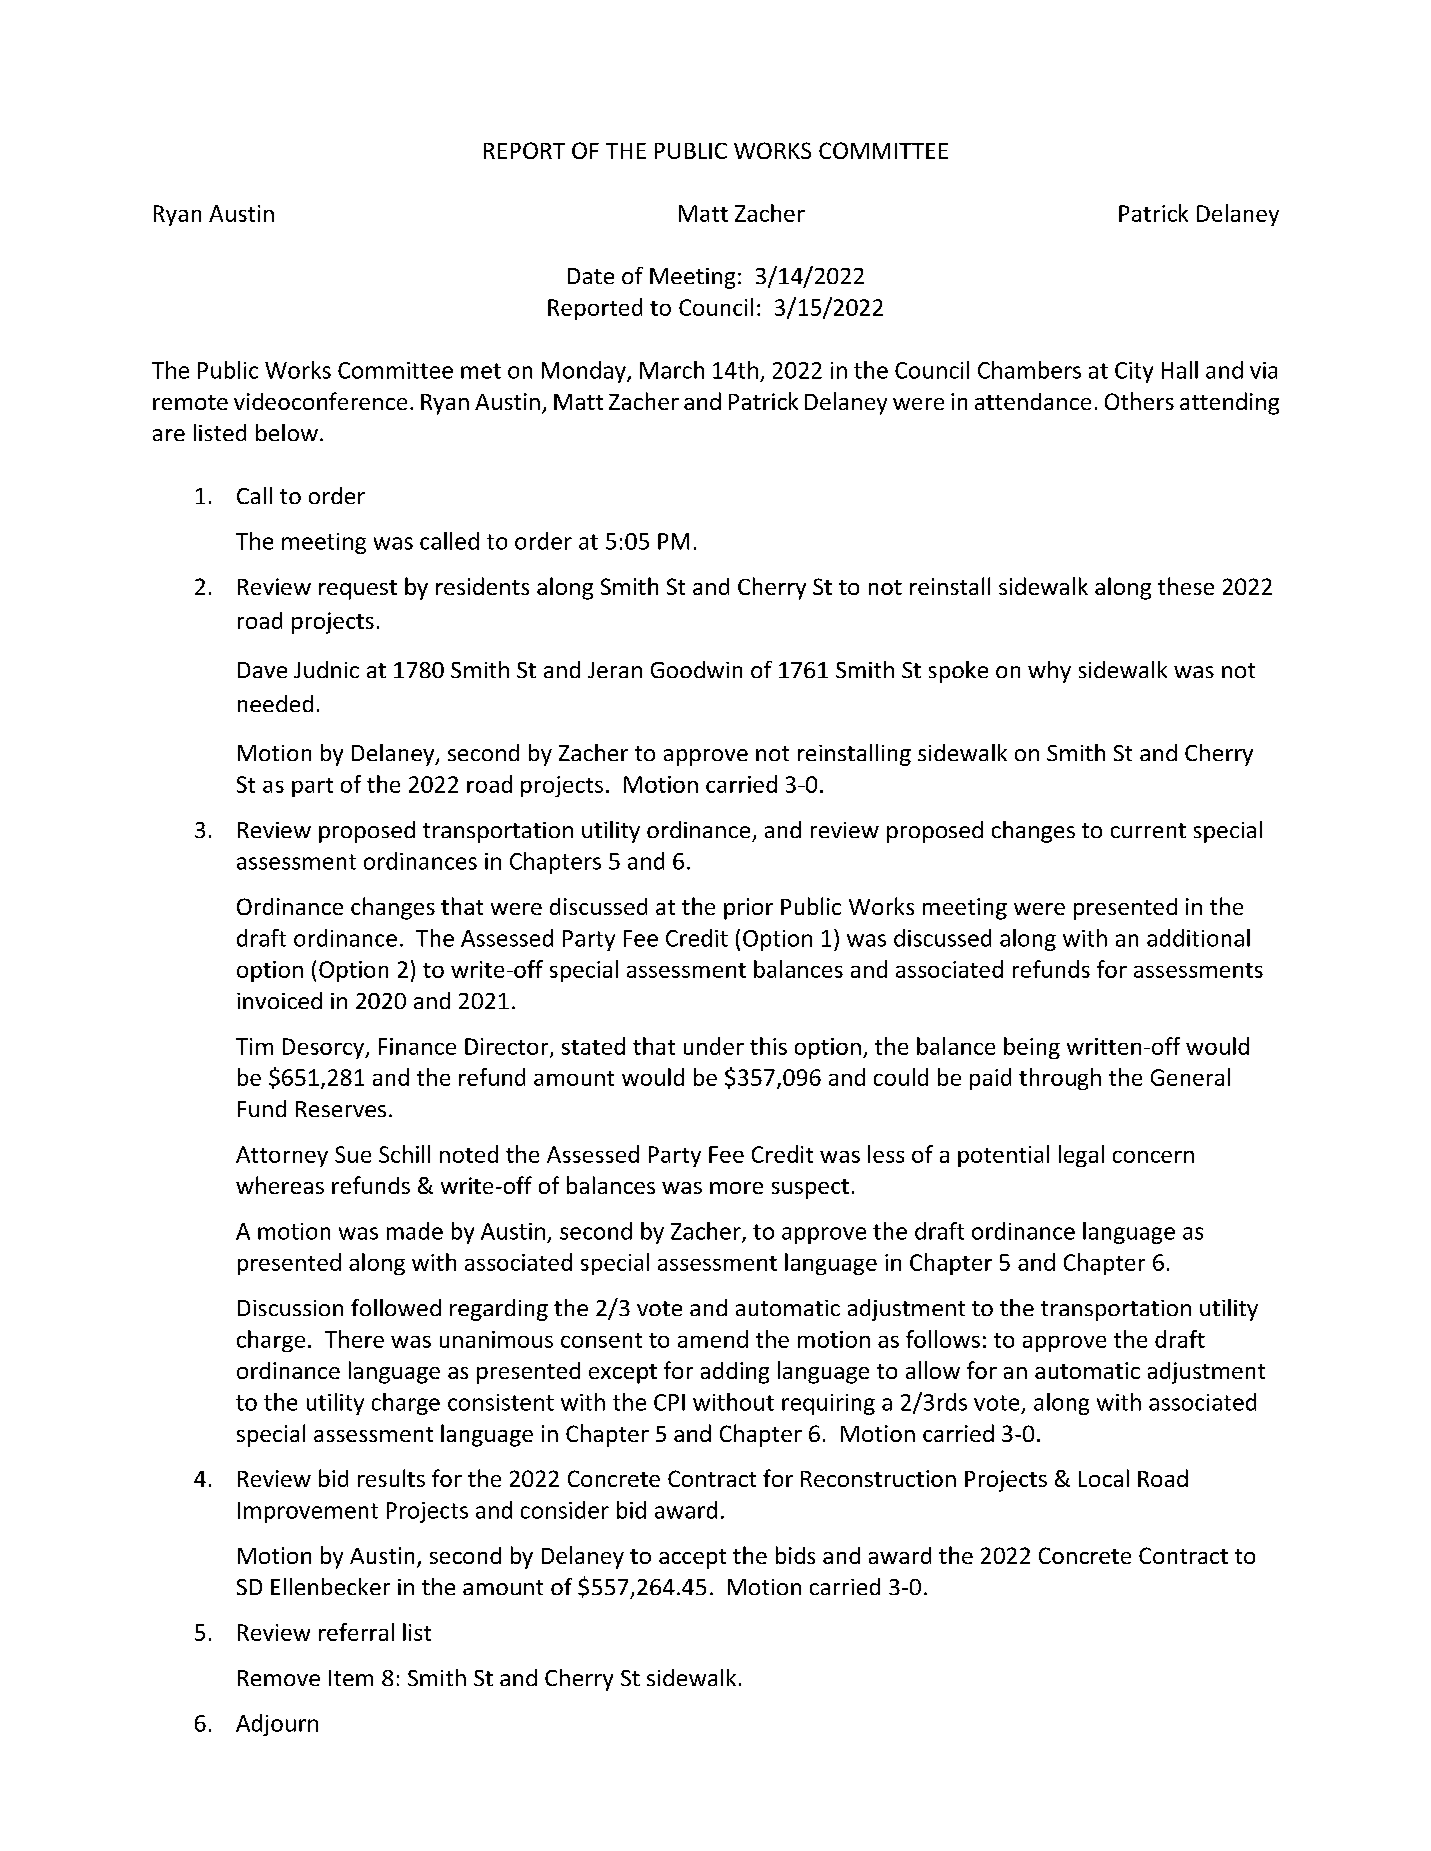  What do you see at coordinates (1134, 372) in the image?
I see `City` at bounding box center [1134, 372].
